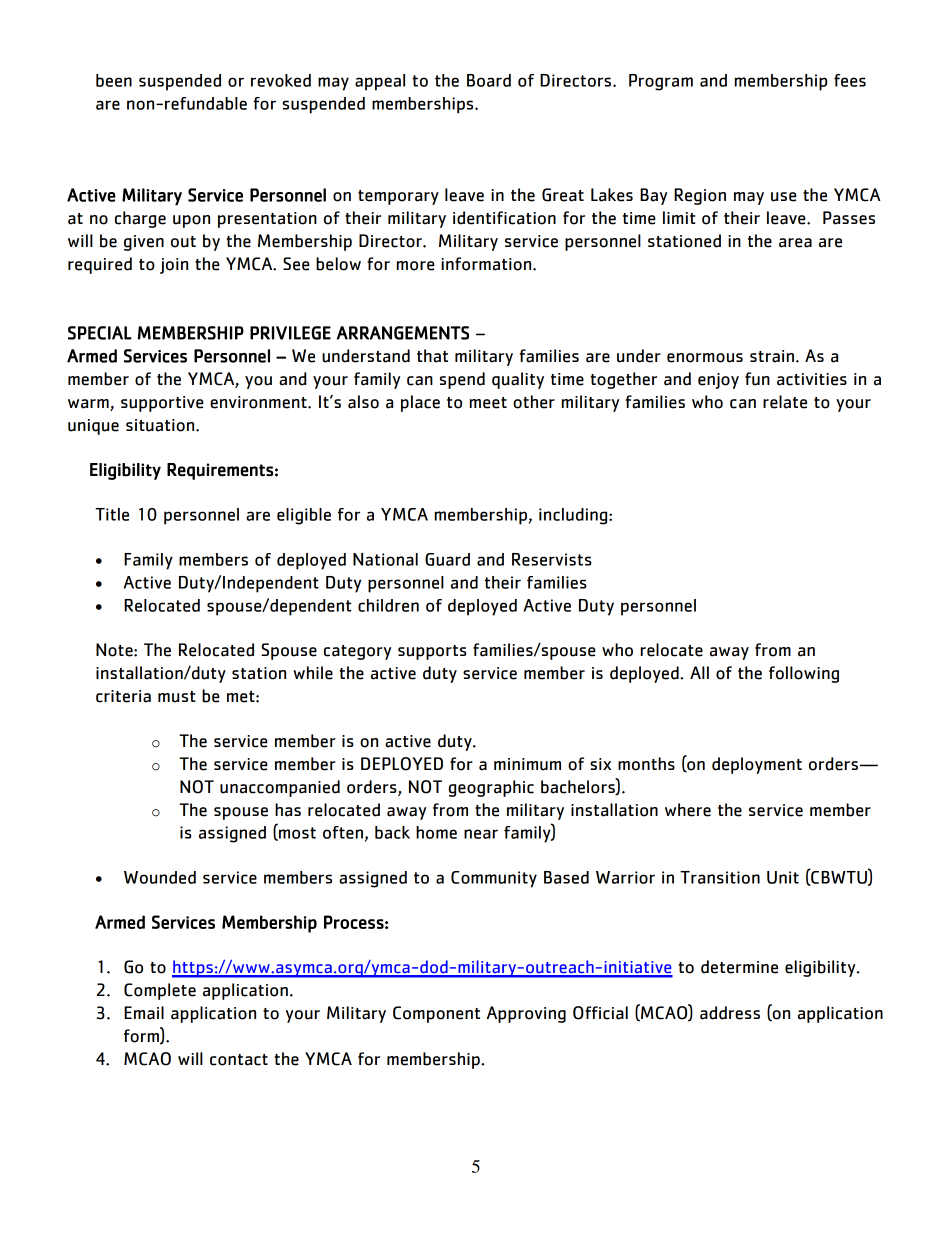 The image size is (952, 1233). What do you see at coordinates (100, 333) in the image?
I see `SPECIAL` at bounding box center [100, 333].
